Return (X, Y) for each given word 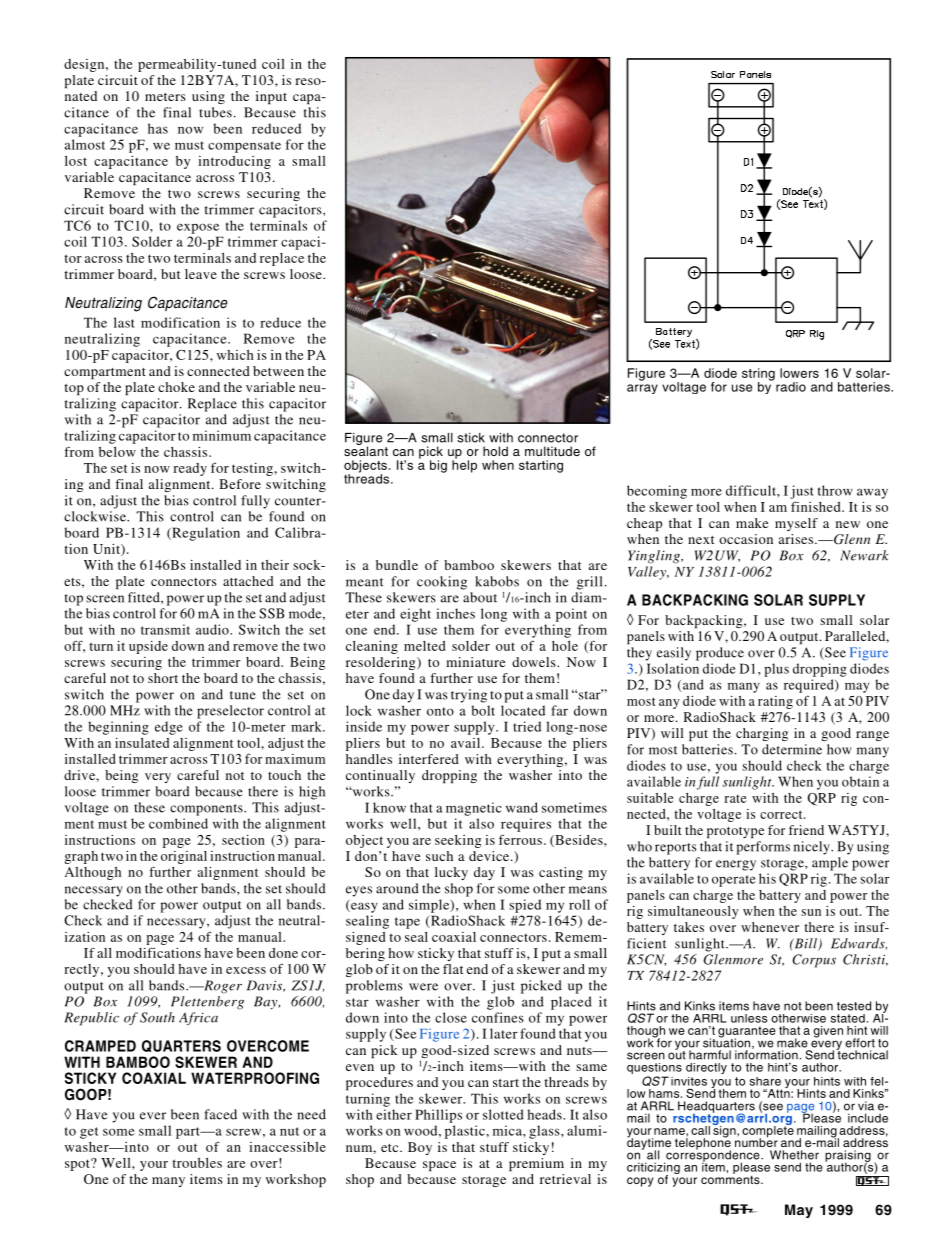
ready (190, 469)
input (271, 97)
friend (806, 830)
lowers (799, 373)
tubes (215, 112)
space (439, 1166)
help (464, 465)
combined (178, 823)
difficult (752, 490)
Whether (794, 1155)
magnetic (474, 809)
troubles (197, 1163)
